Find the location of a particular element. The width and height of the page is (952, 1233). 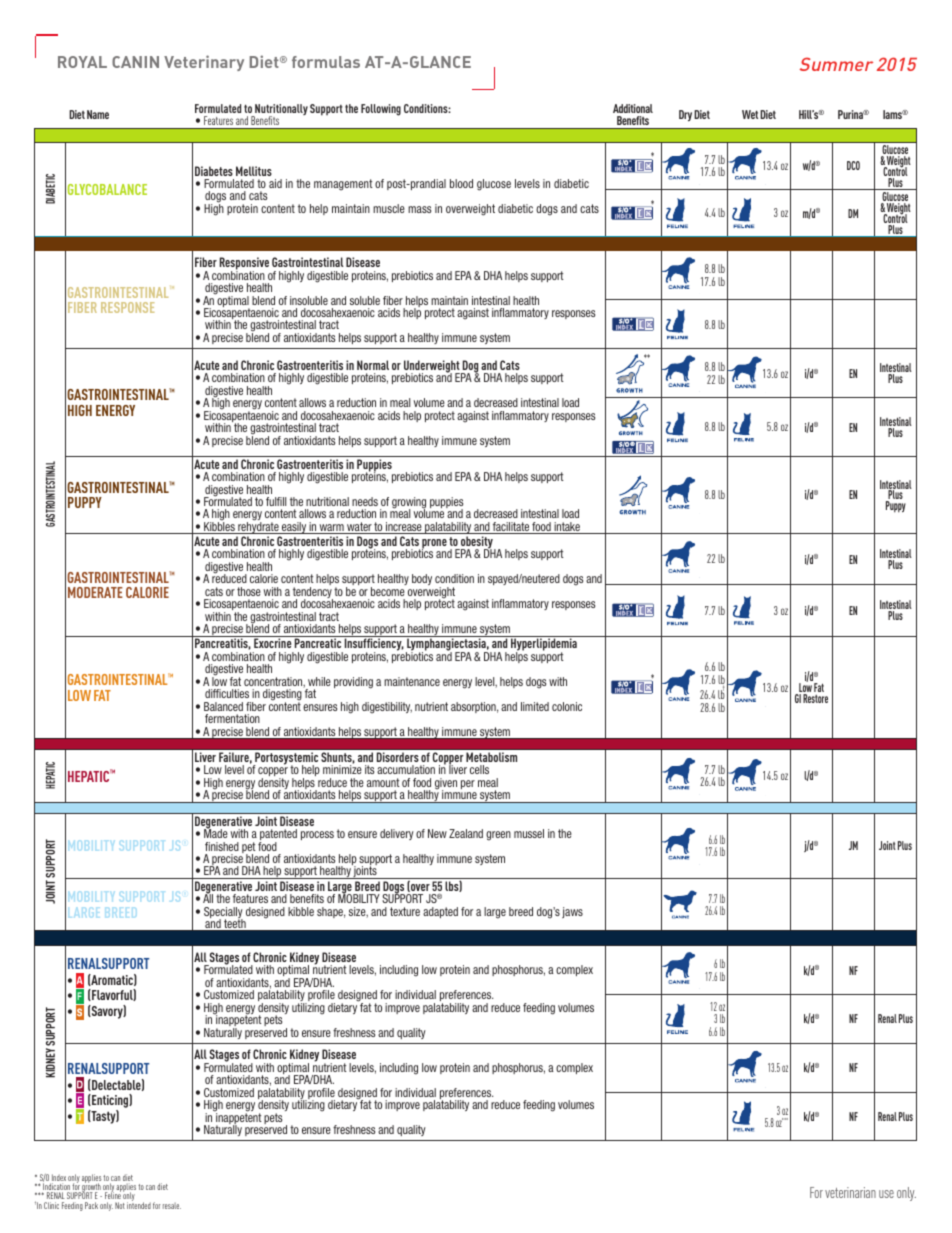

Restore is located at coordinates (815, 698).
